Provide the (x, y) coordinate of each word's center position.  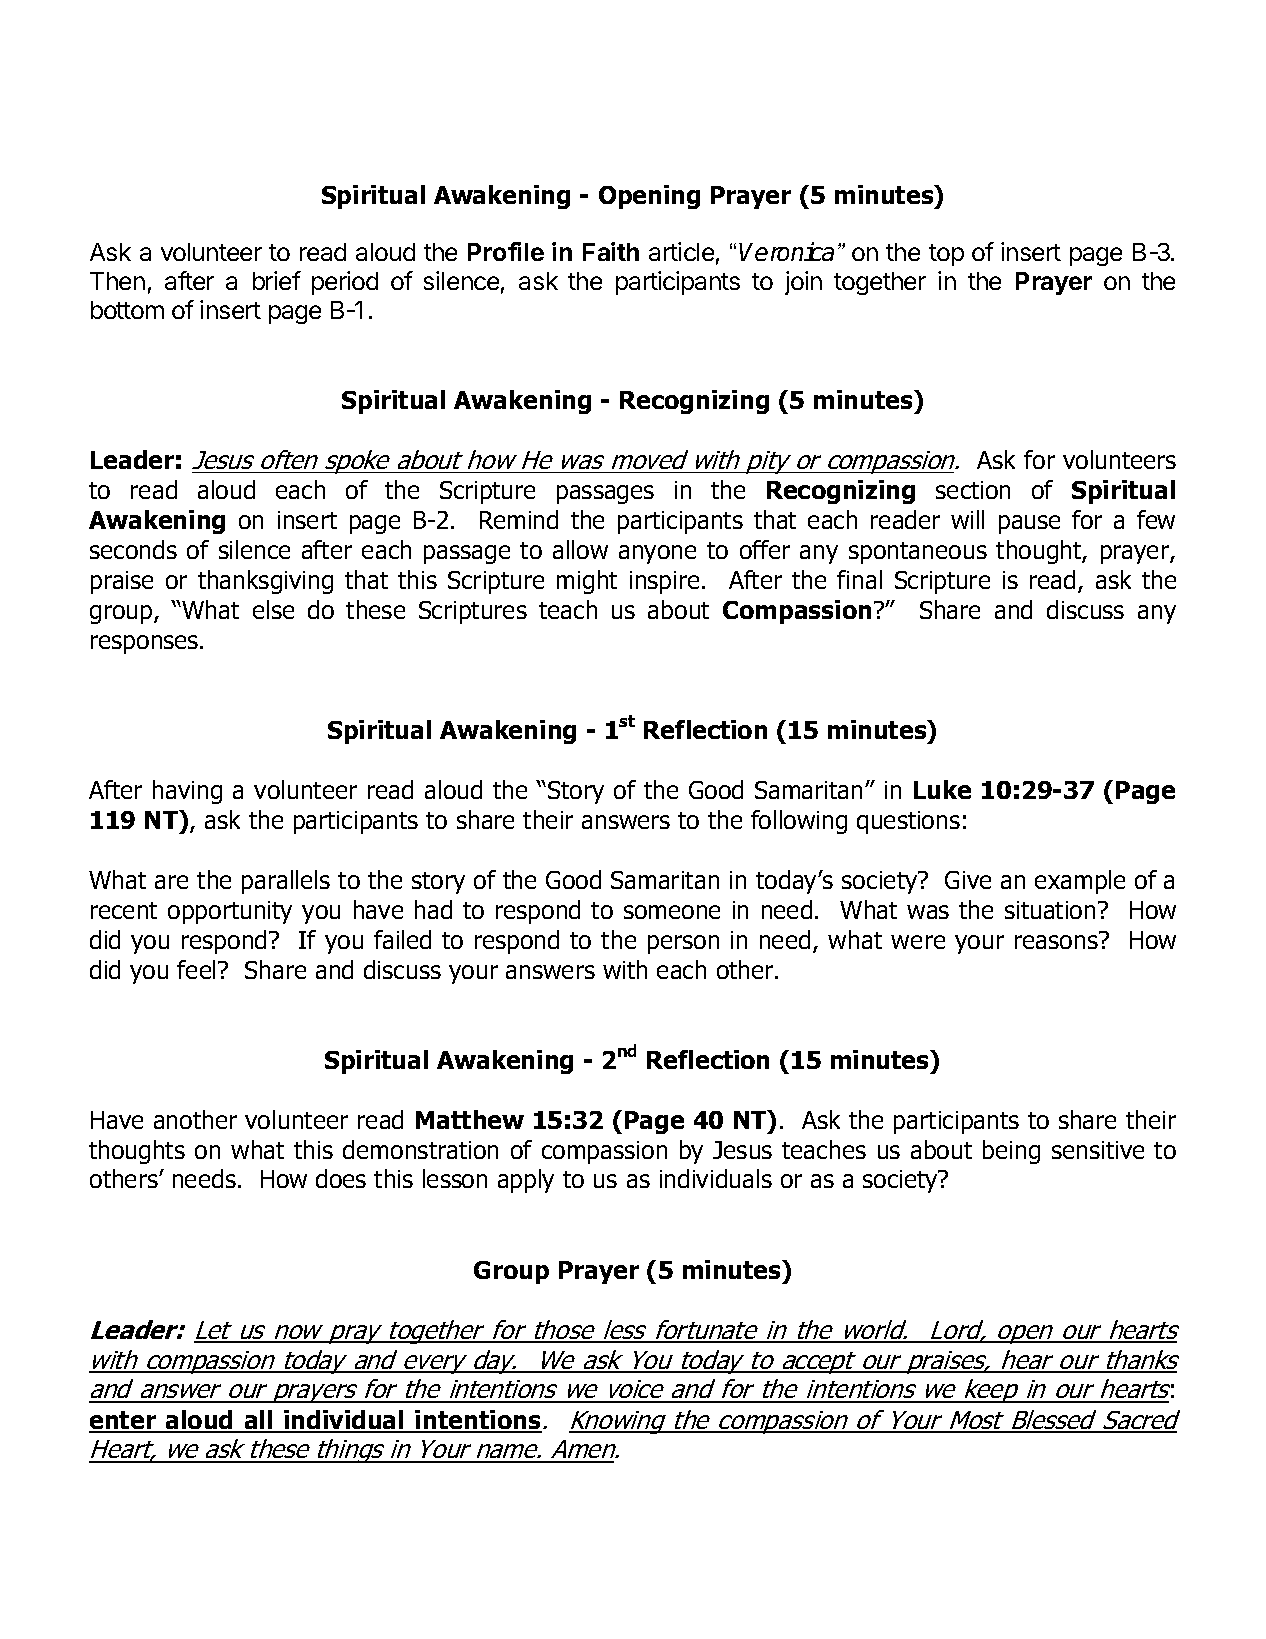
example (1080, 882)
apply (526, 1181)
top (946, 255)
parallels (286, 882)
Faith (611, 251)
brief (277, 280)
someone (672, 912)
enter (123, 1421)
